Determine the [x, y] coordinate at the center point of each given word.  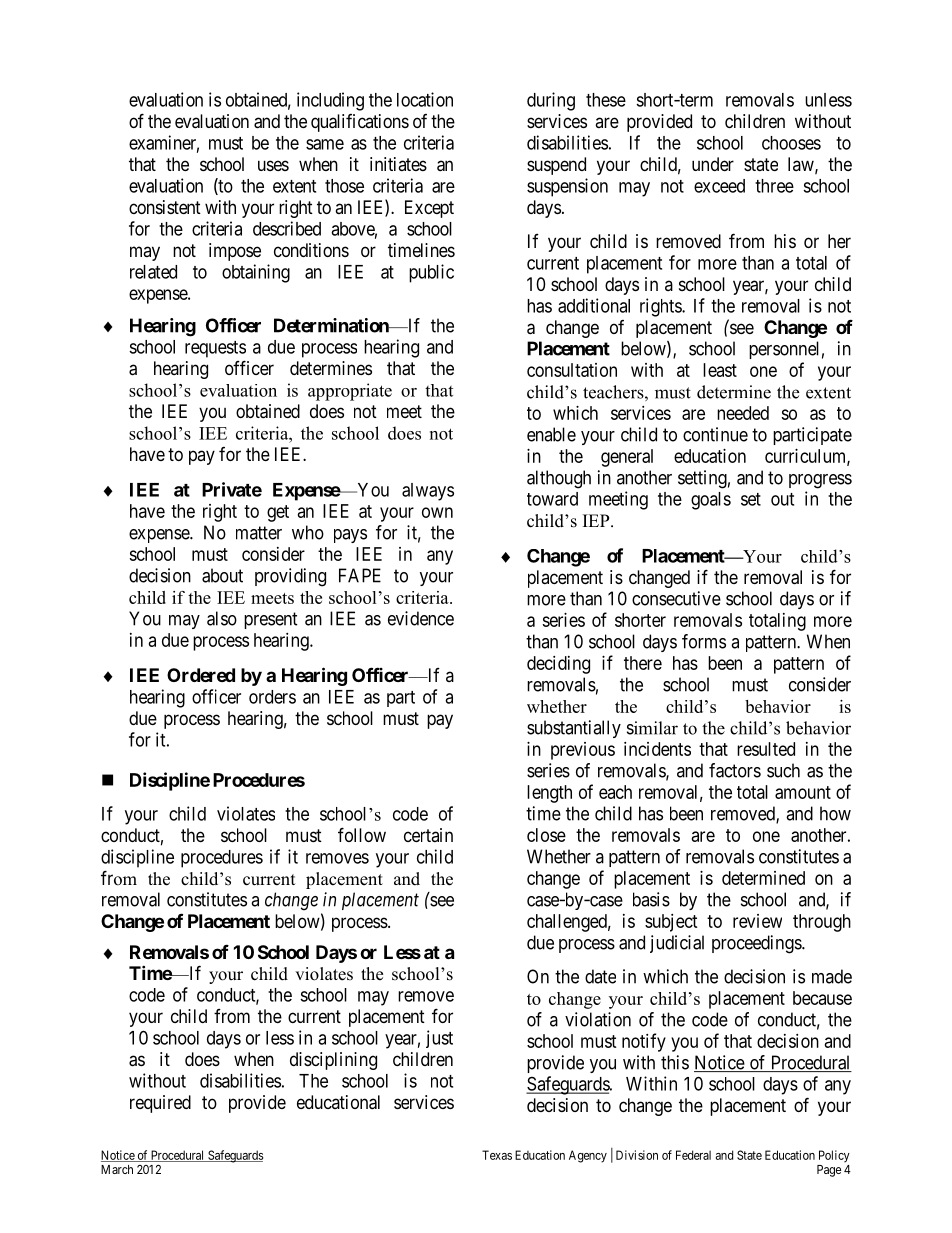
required [160, 1104]
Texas [497, 1155]
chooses [791, 143]
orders [272, 697]
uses [273, 165]
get [278, 513]
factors [735, 770]
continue [715, 434]
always [428, 492]
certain [428, 835]
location [425, 99]
